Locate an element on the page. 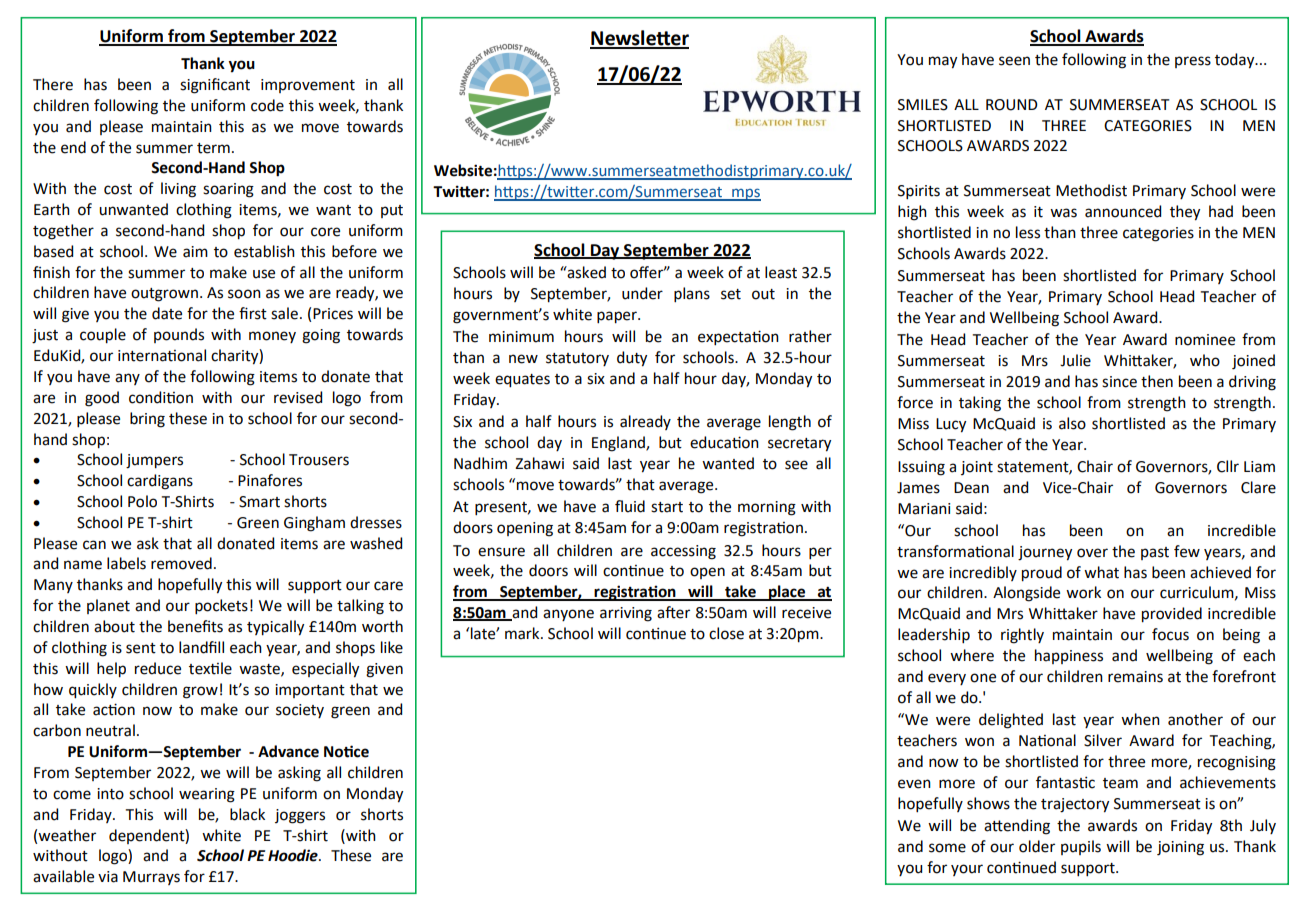 The height and width of the image is (924, 1308). Hoodie is located at coordinates (294, 855).
